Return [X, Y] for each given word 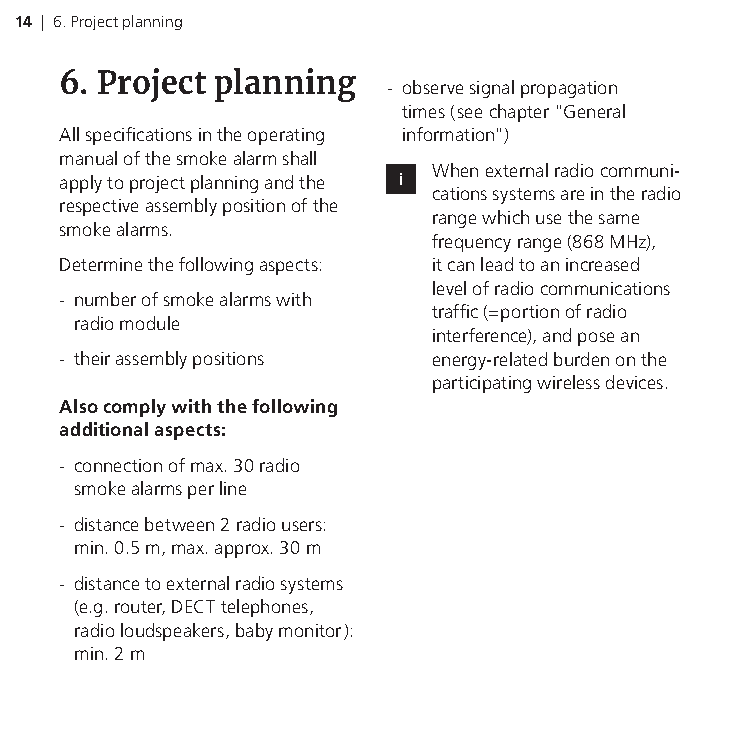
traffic [455, 311]
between [179, 524]
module [149, 323]
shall [299, 158]
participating [482, 384]
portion [530, 313]
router [140, 608]
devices [634, 382]
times [423, 111]
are [572, 195]
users [302, 526]
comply [135, 408]
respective [99, 207]
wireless [568, 382]
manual [88, 158]
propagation [569, 89]
